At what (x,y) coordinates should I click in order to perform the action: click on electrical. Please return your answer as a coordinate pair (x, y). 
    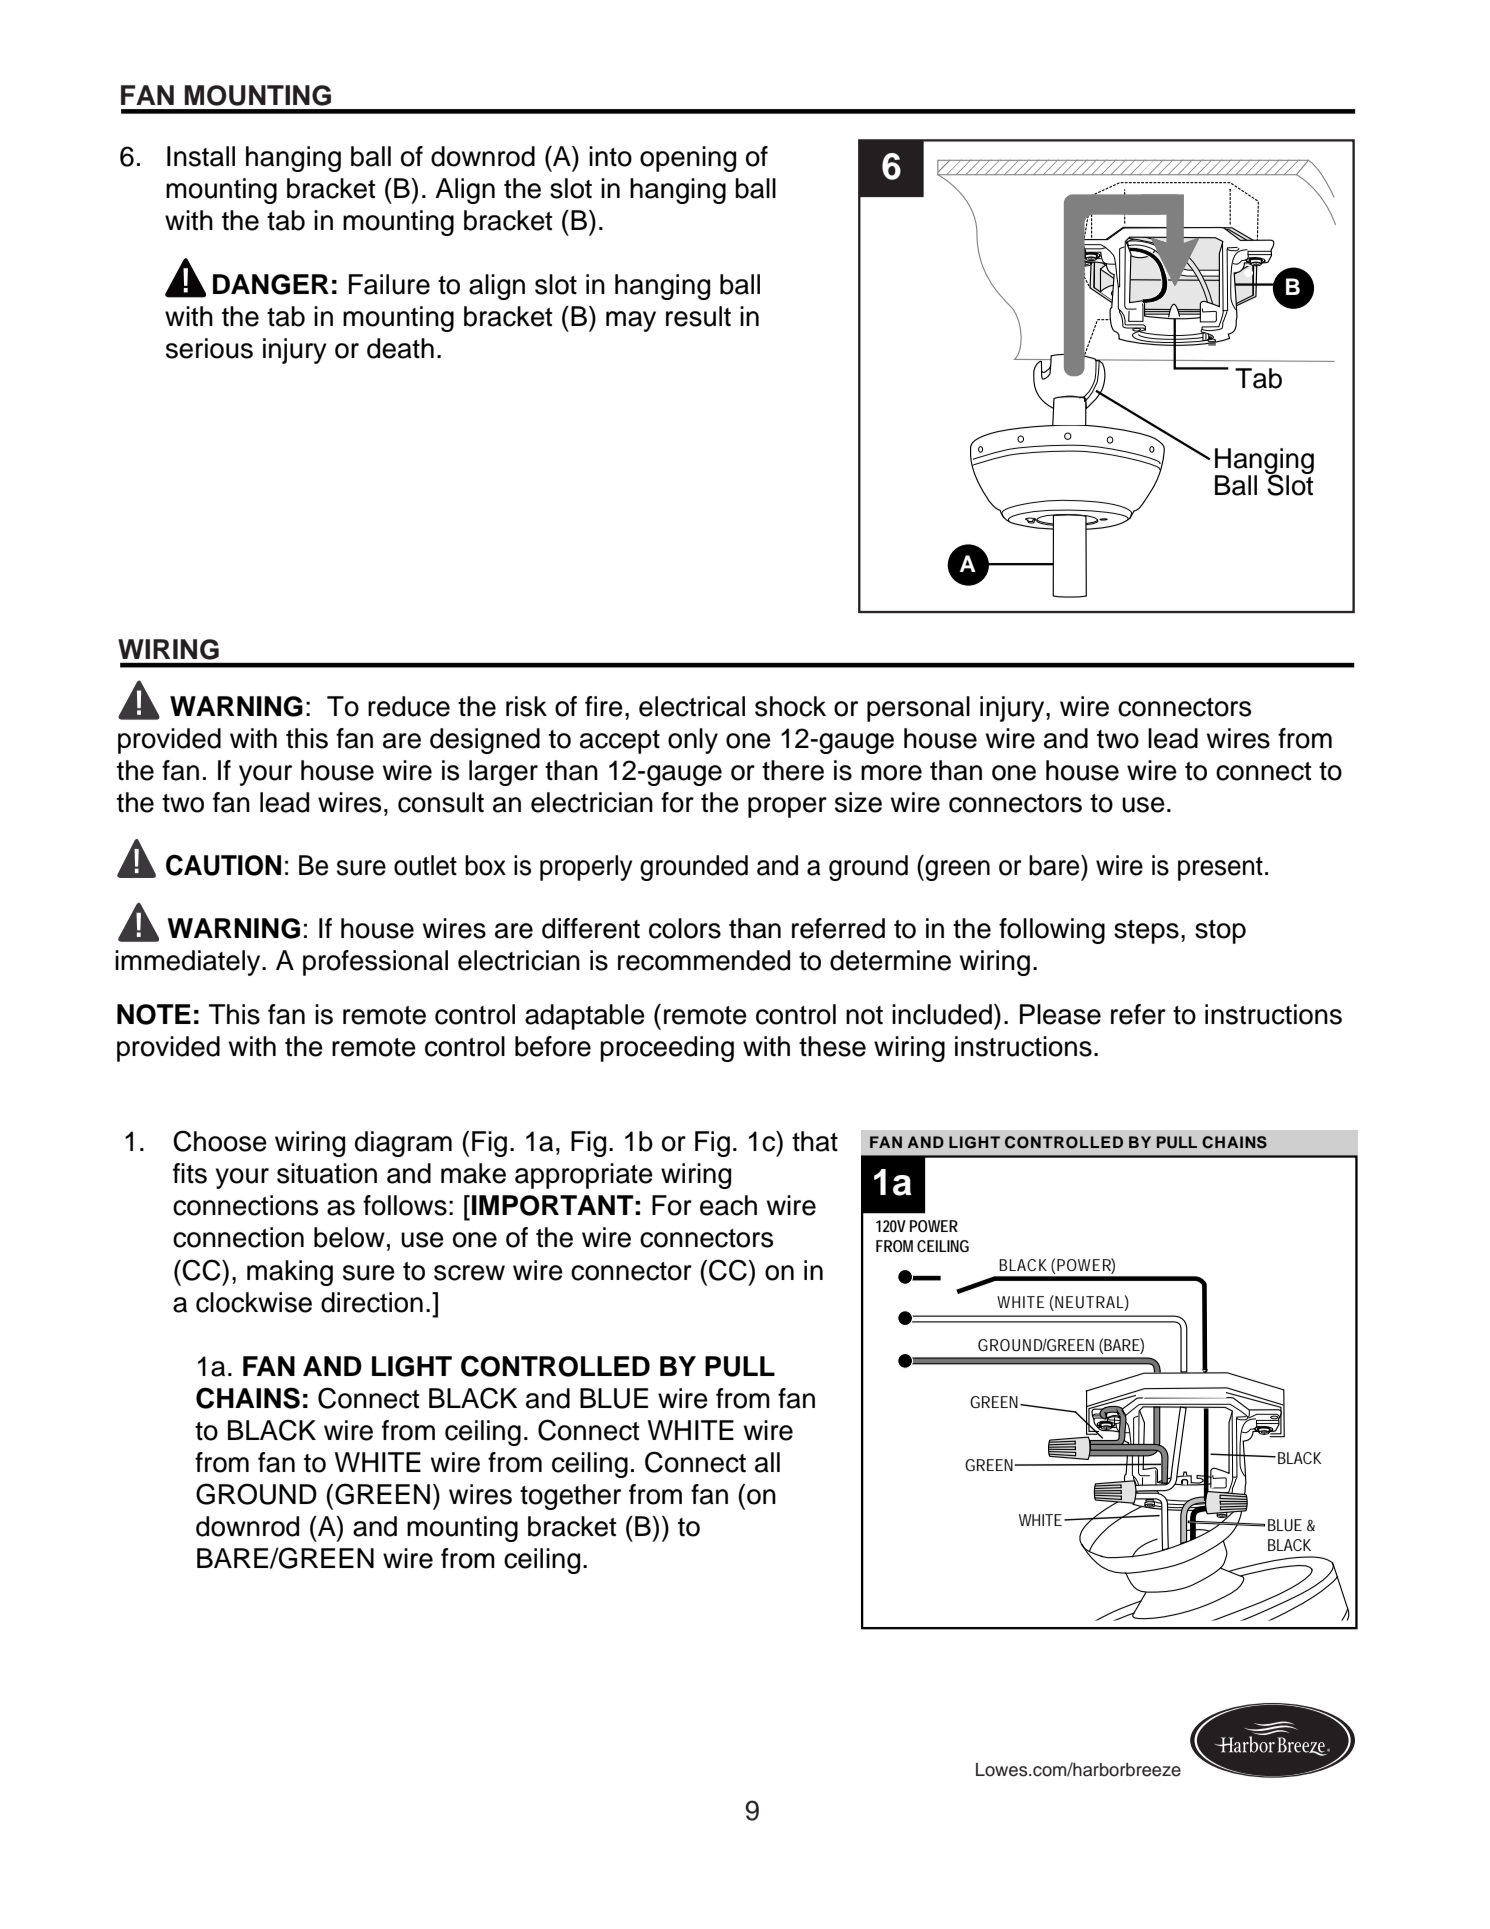
    Looking at the image, I should click on (692, 706).
